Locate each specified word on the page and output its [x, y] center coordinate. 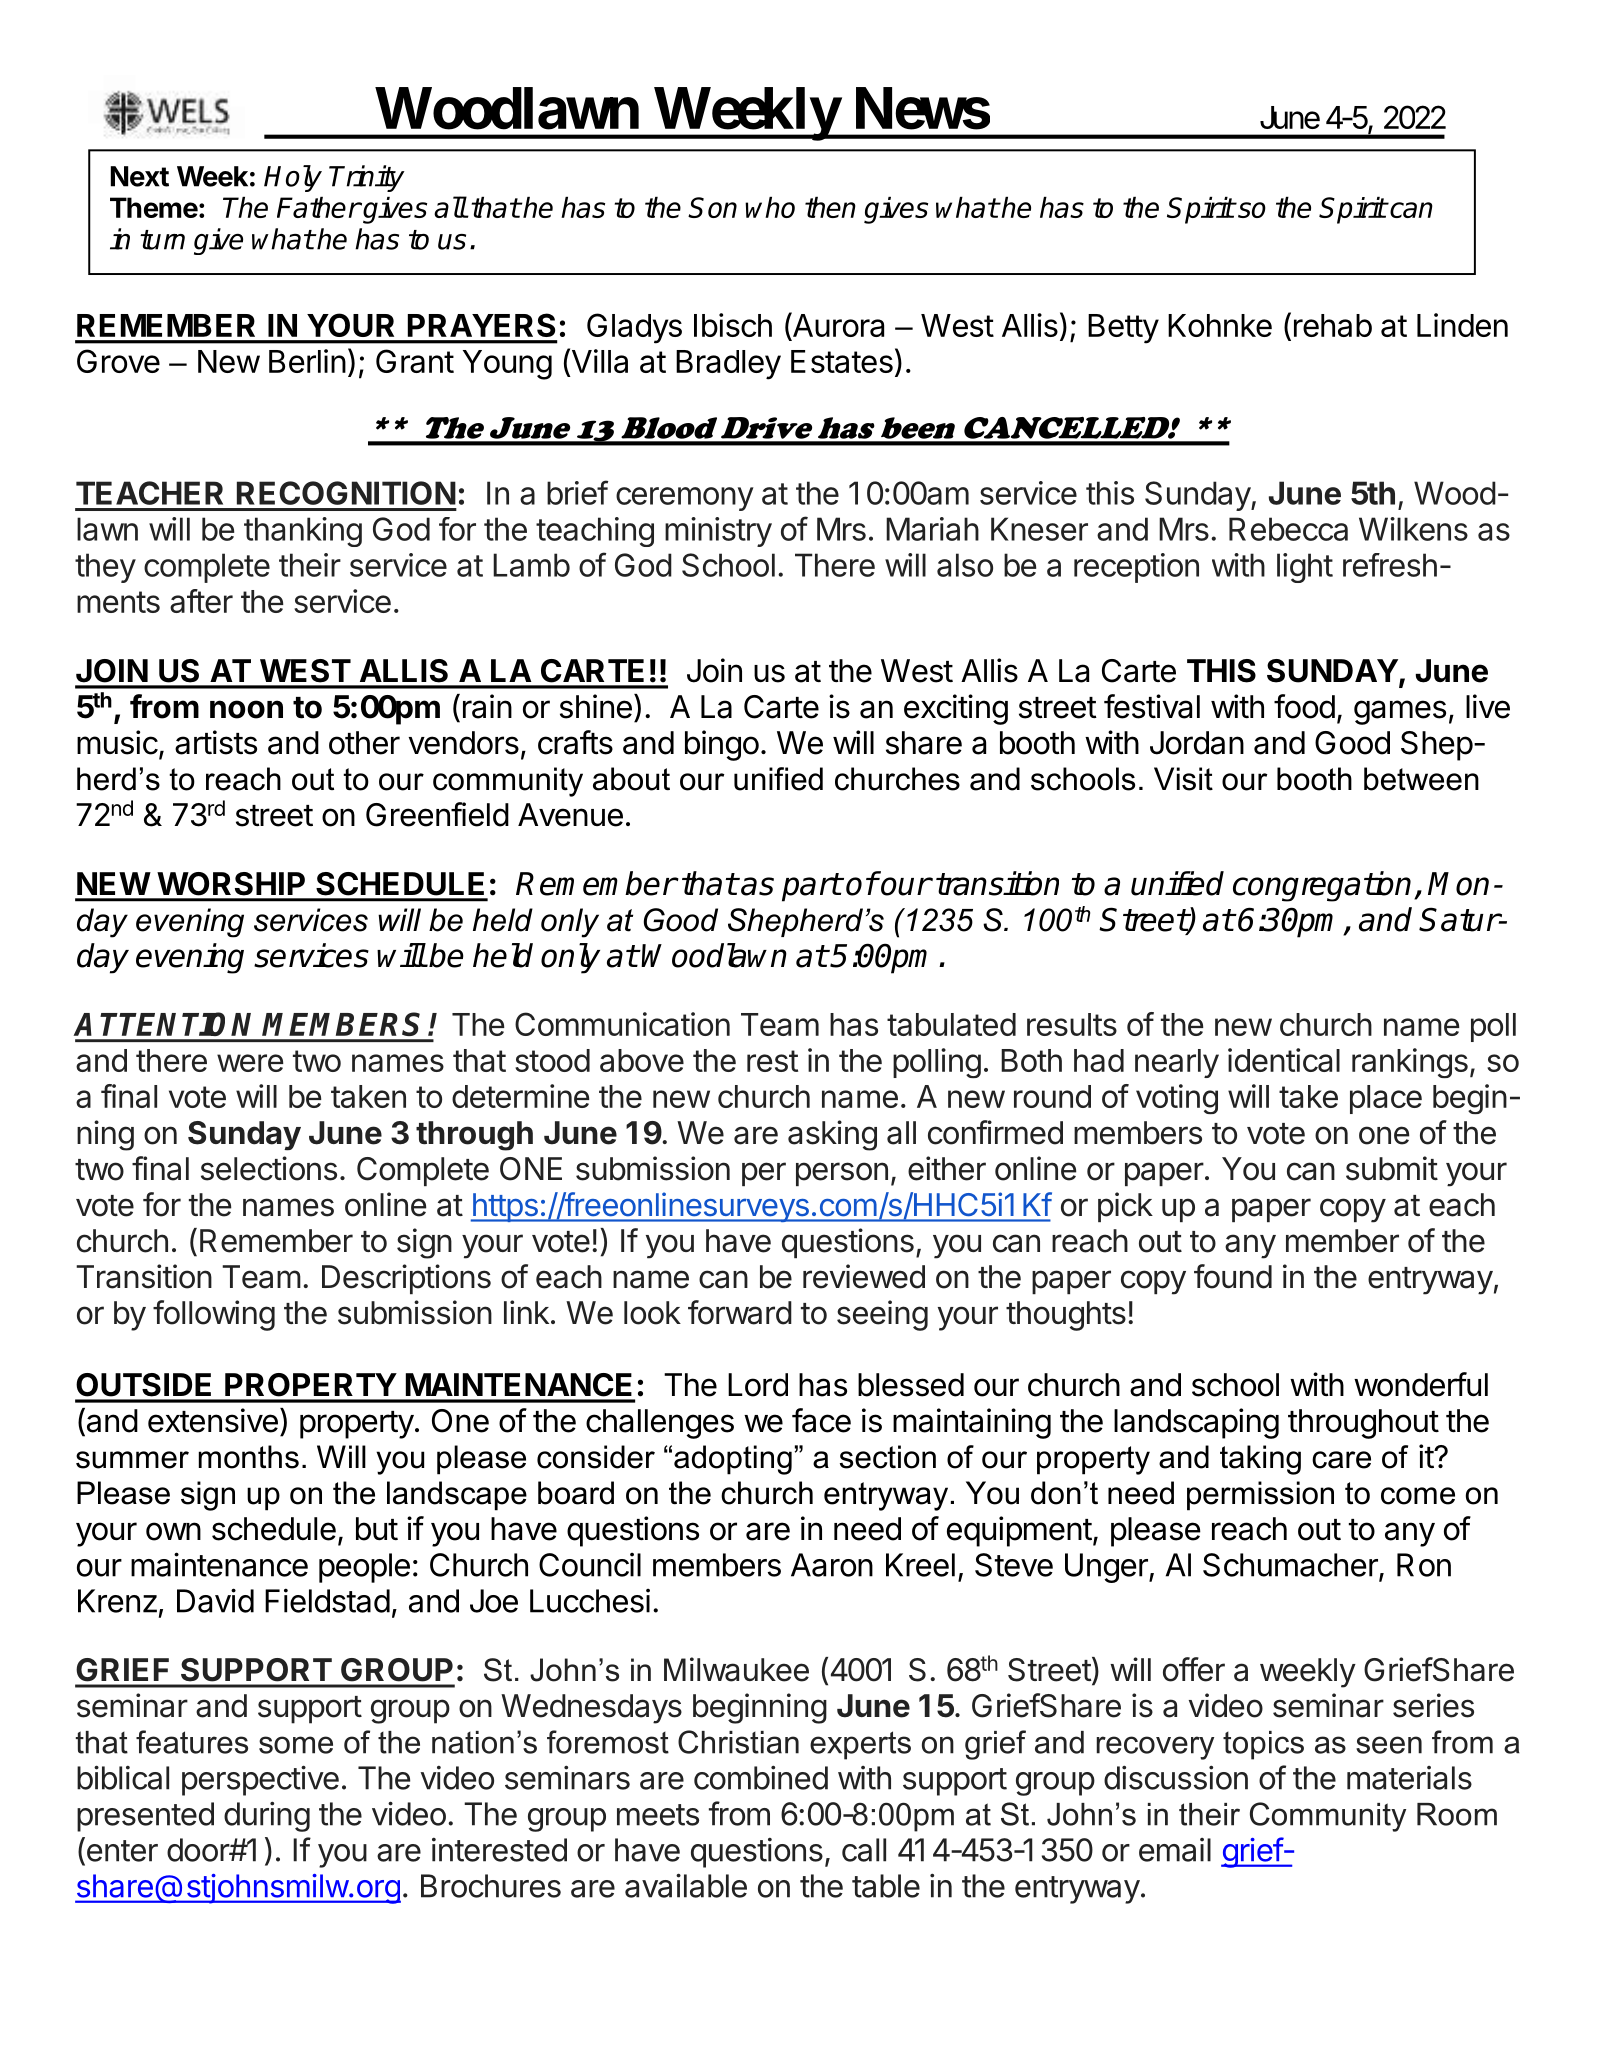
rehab [1333, 325]
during [267, 1816]
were [250, 1063]
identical [1284, 1060]
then [830, 207]
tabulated [951, 1024]
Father [318, 207]
